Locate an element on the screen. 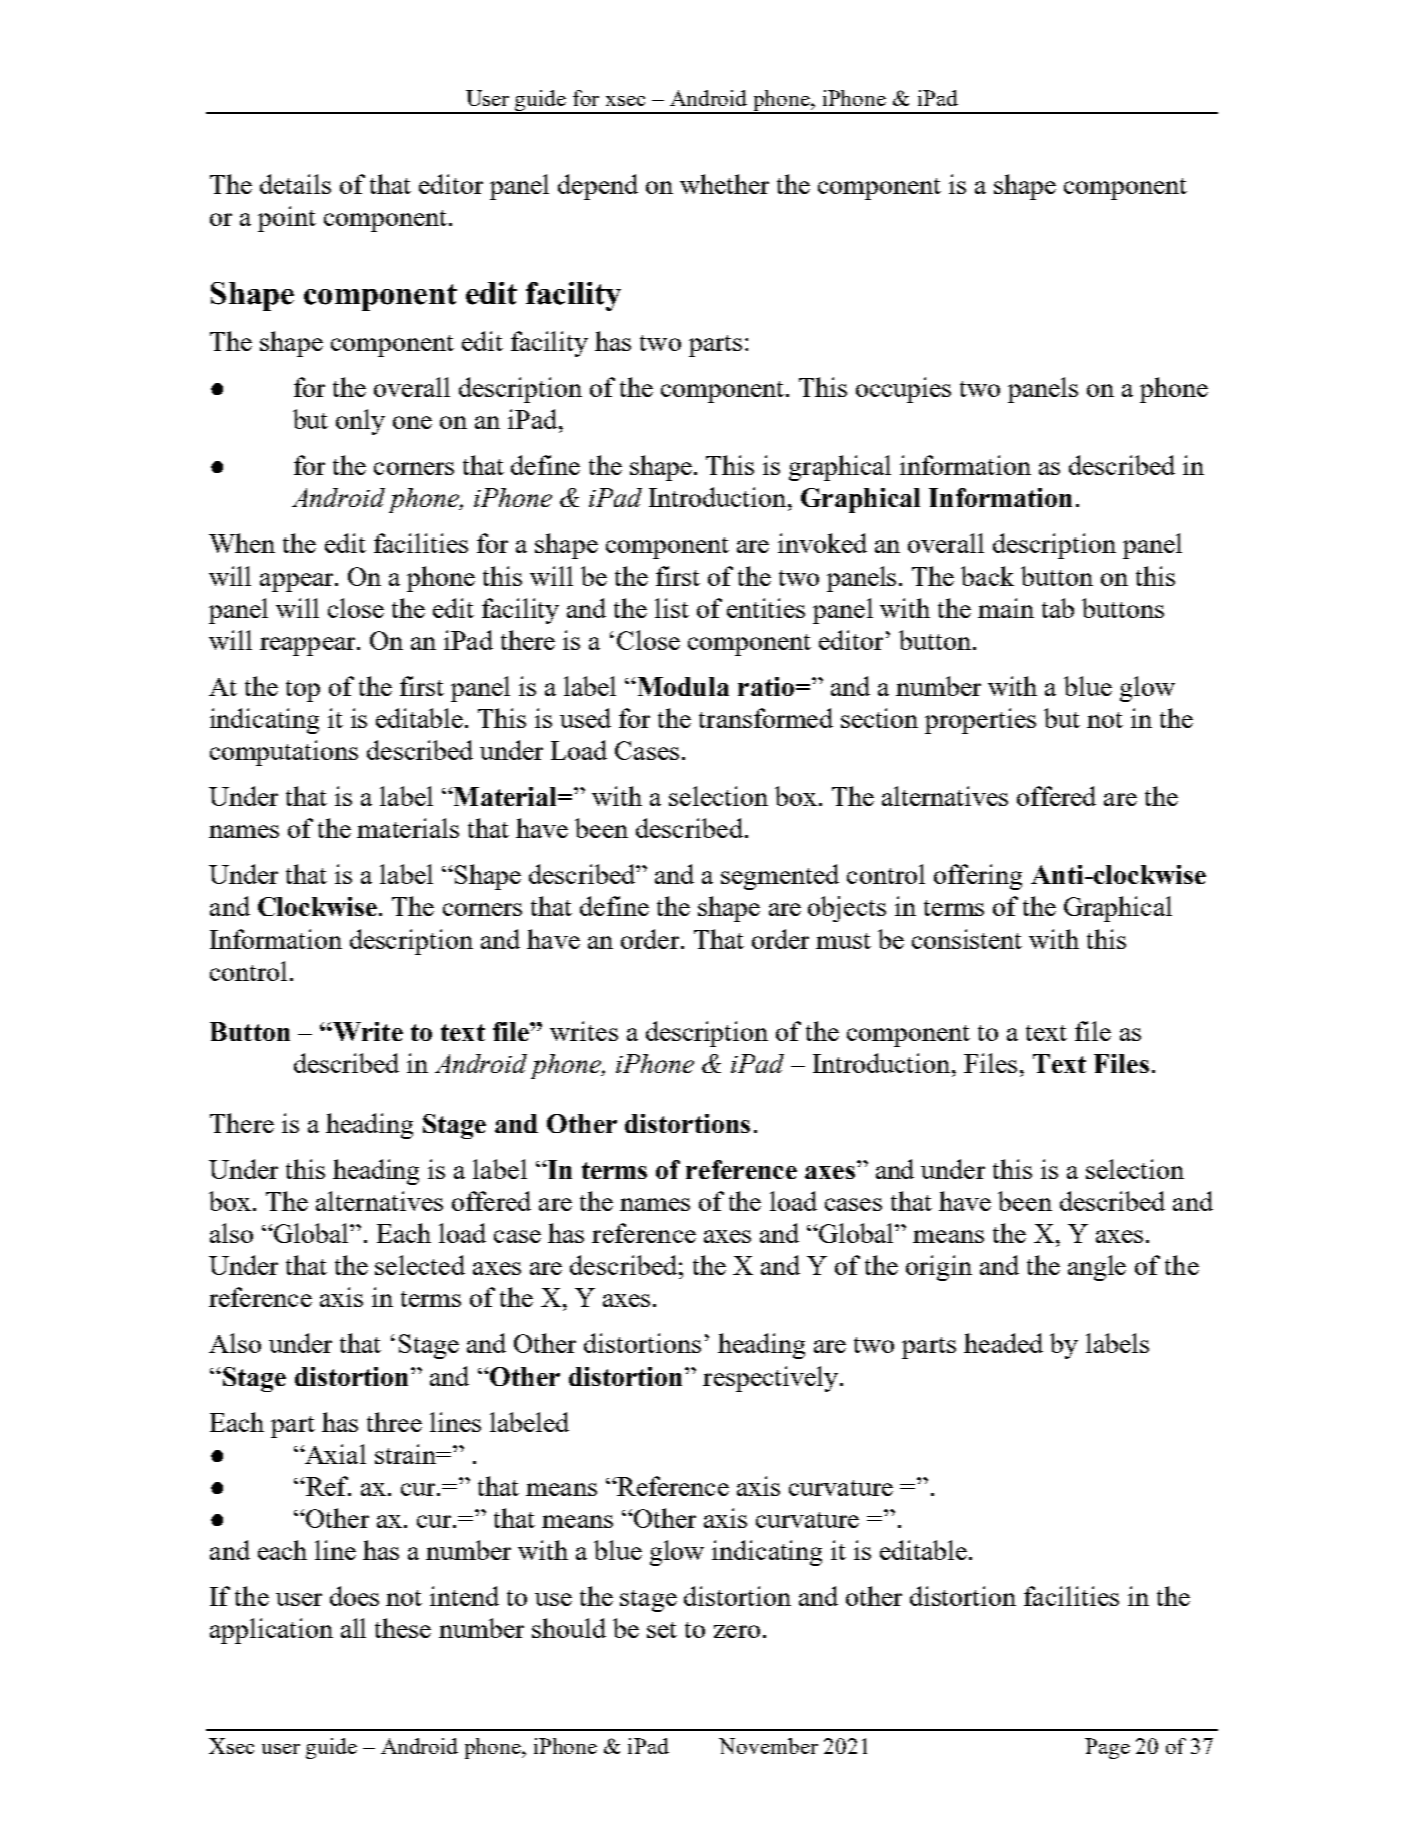  properties is located at coordinates (980, 721).
